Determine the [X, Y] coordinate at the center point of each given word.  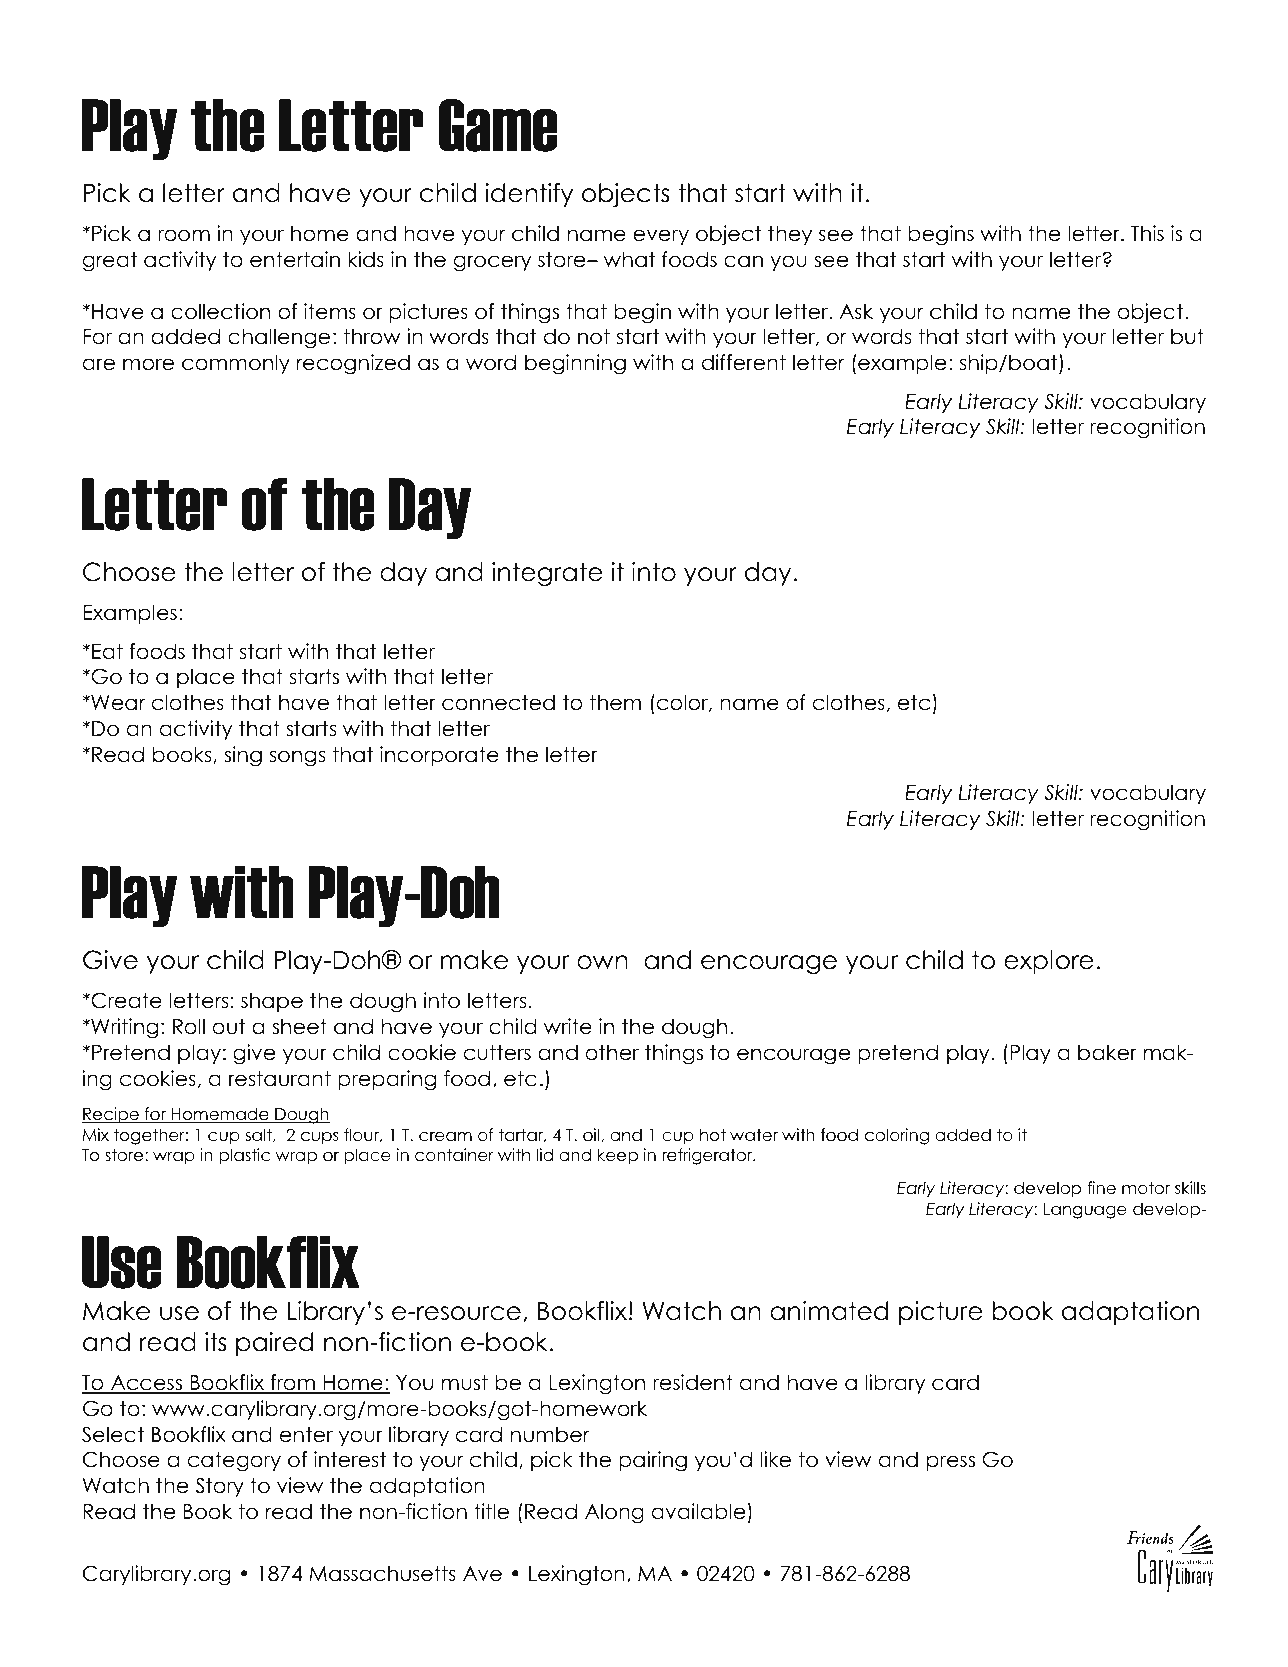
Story [219, 1487]
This [1147, 233]
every [661, 237]
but [1187, 336]
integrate [547, 574]
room [184, 235]
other [612, 1052]
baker [1107, 1052]
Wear [117, 703]
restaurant [280, 1078]
